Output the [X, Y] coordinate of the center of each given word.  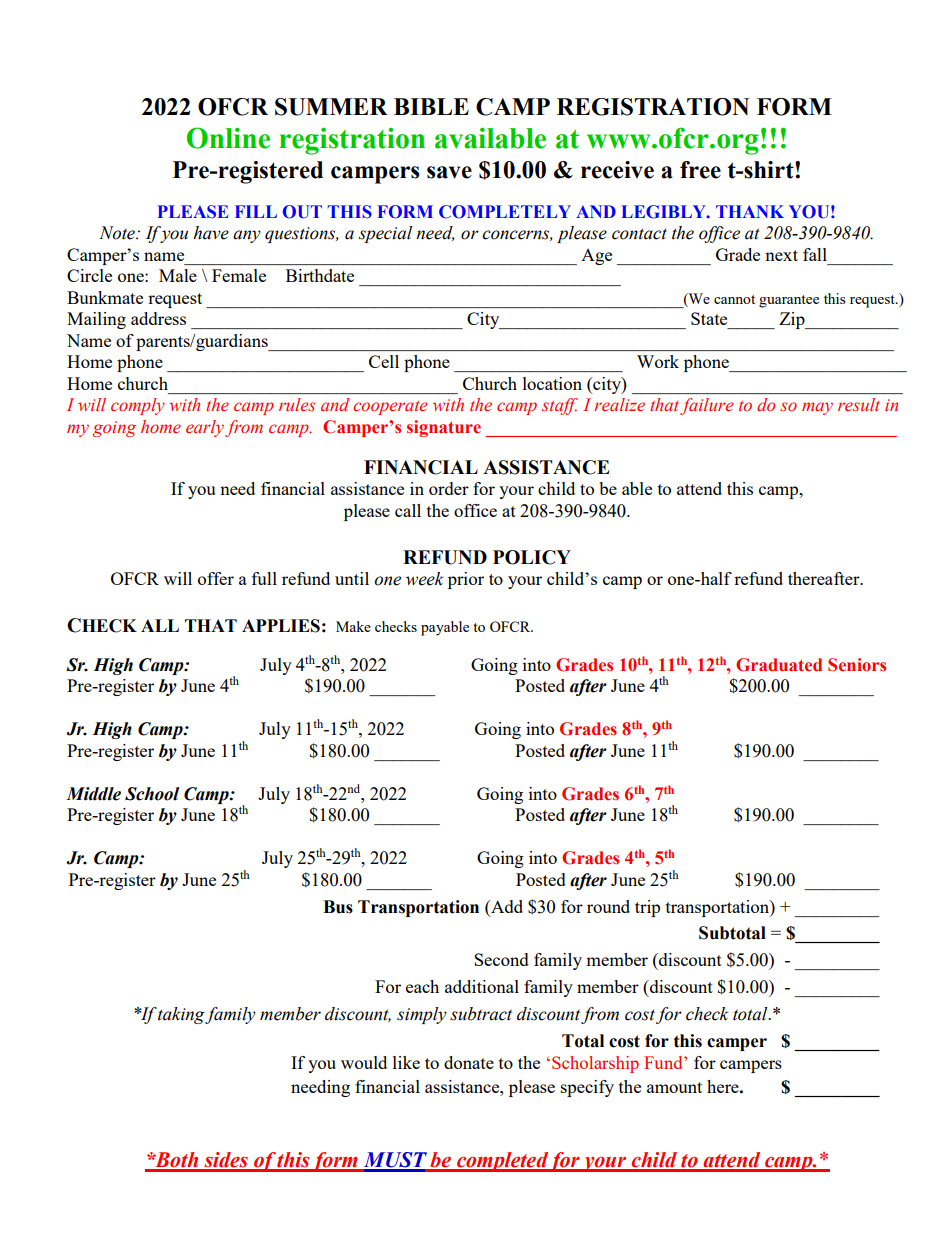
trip [647, 908]
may [817, 408]
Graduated [779, 665]
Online [228, 138]
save [449, 172]
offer [216, 578]
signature [444, 428]
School [152, 794]
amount [674, 1087]
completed [502, 1162]
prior [466, 580]
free [700, 170]
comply [138, 406]
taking [181, 1015]
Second [501, 959]
